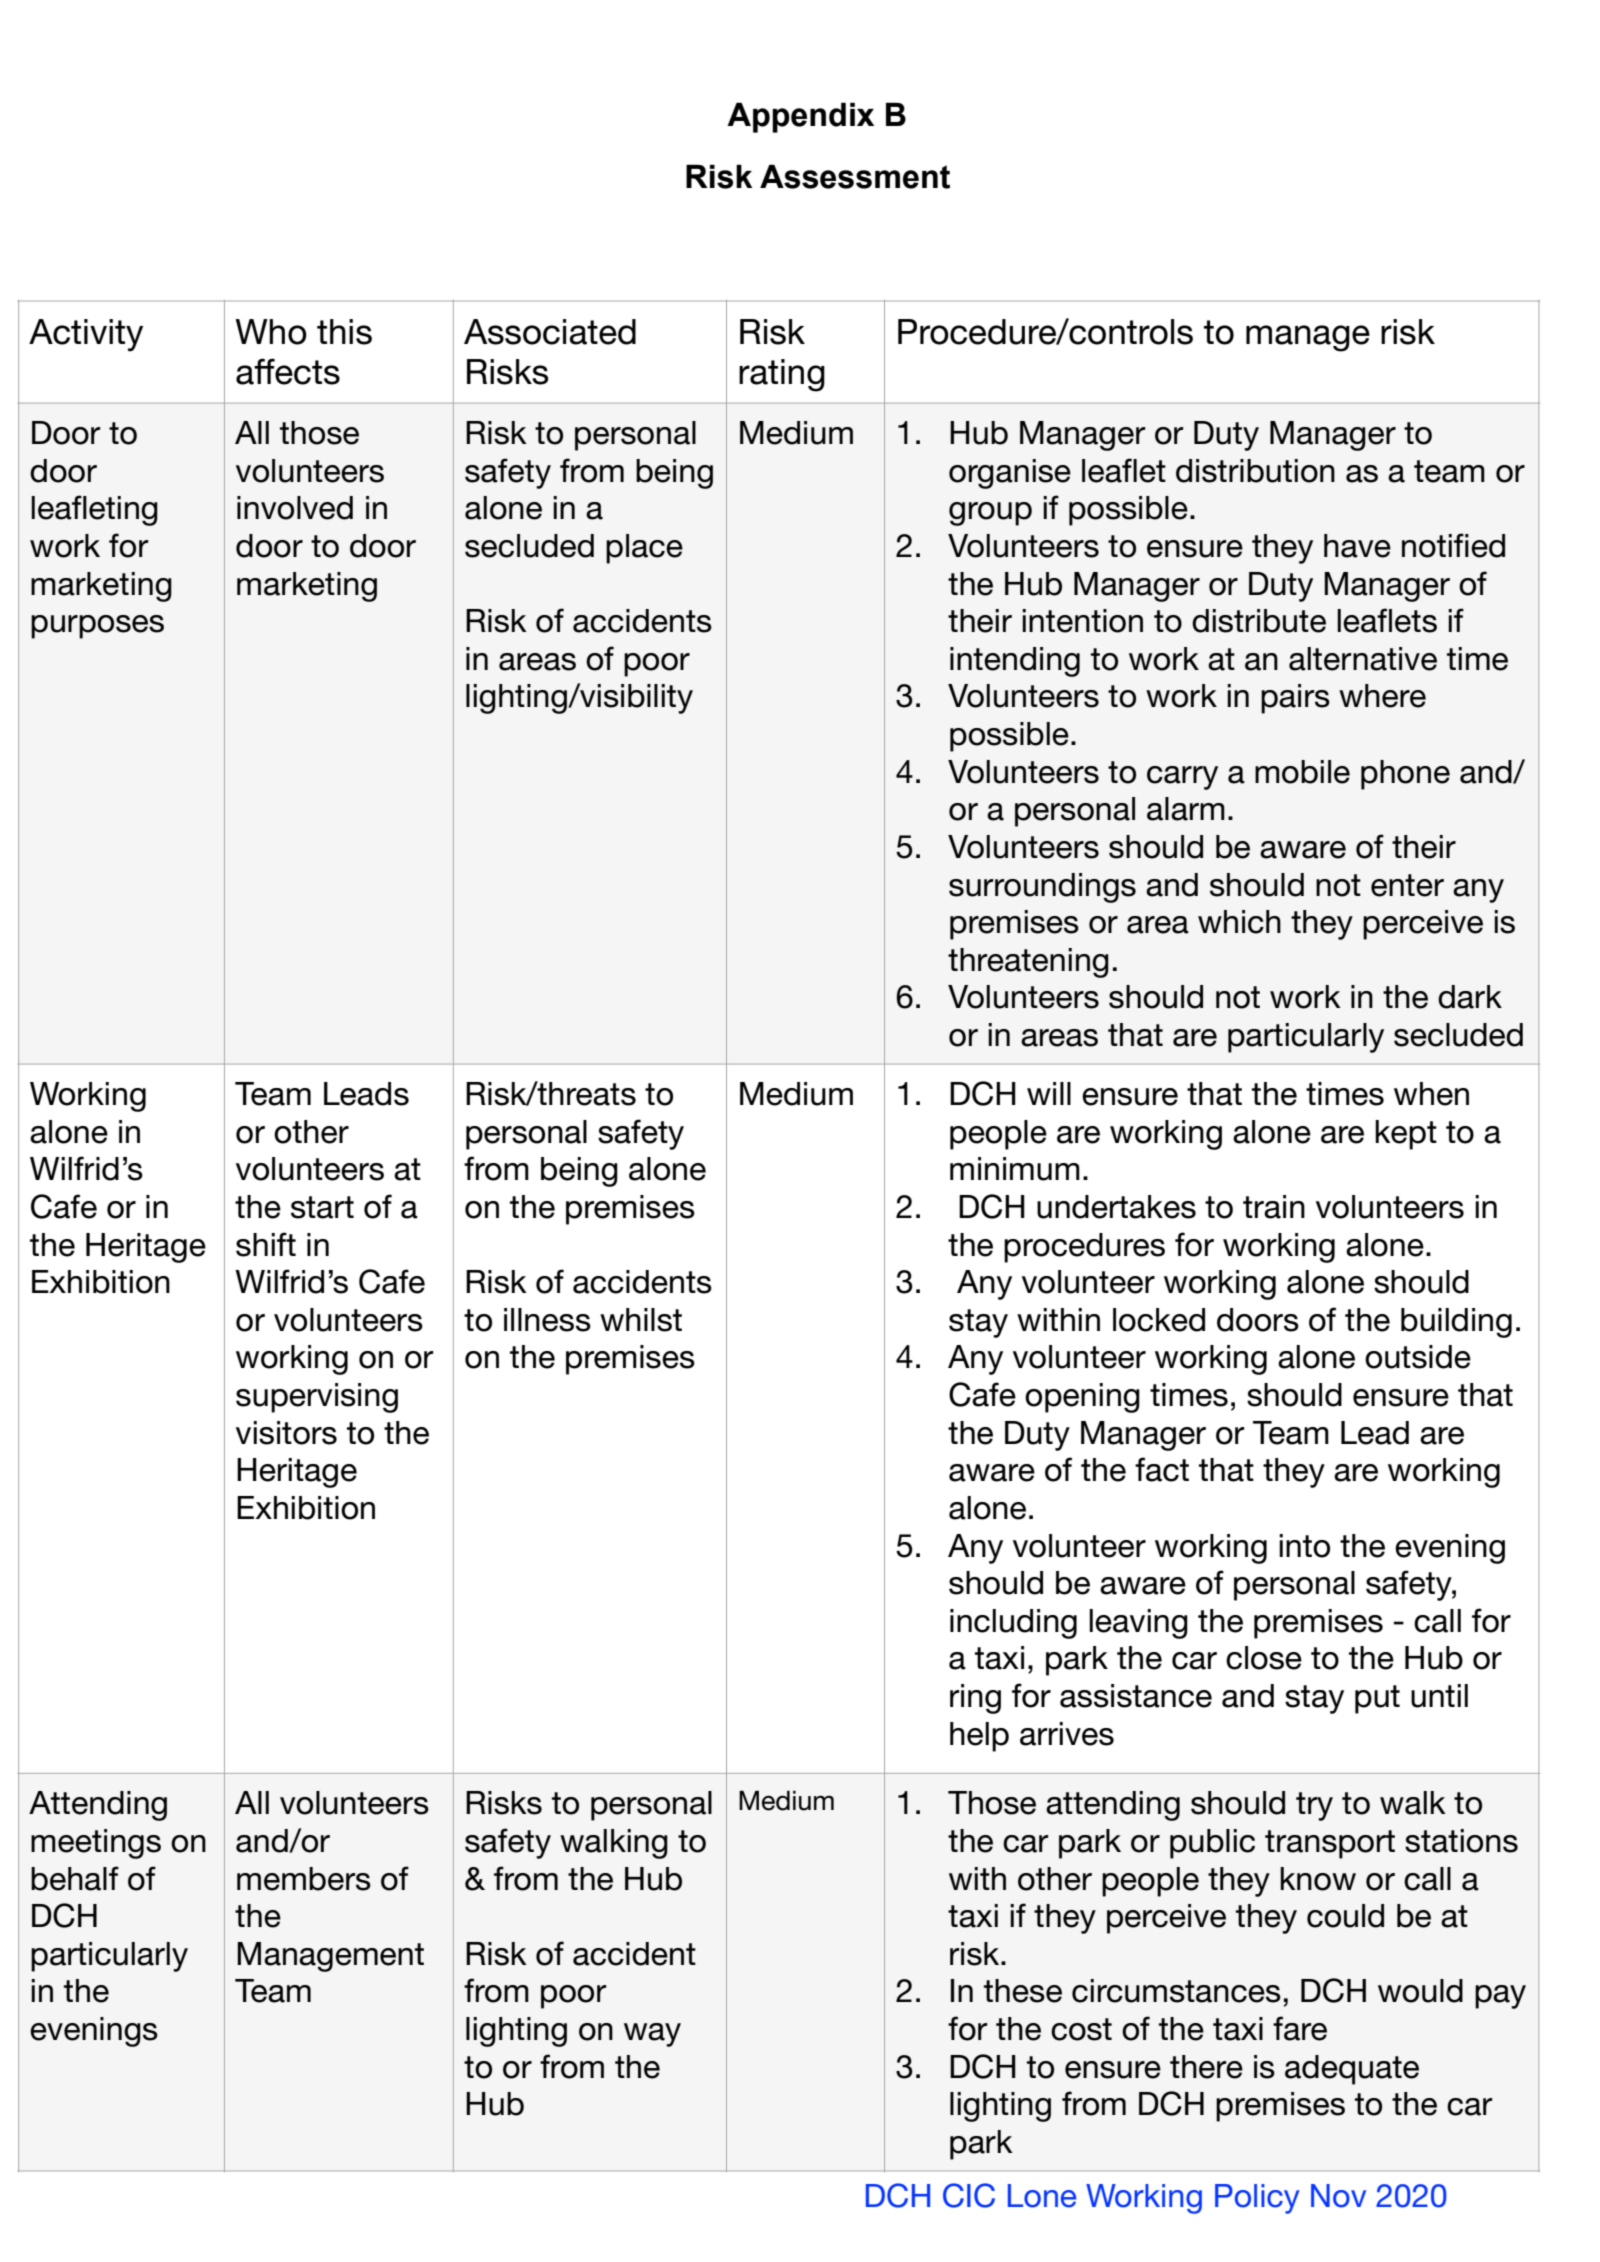 The image size is (1600, 2262). I want to click on distribution, so click(1255, 471).
